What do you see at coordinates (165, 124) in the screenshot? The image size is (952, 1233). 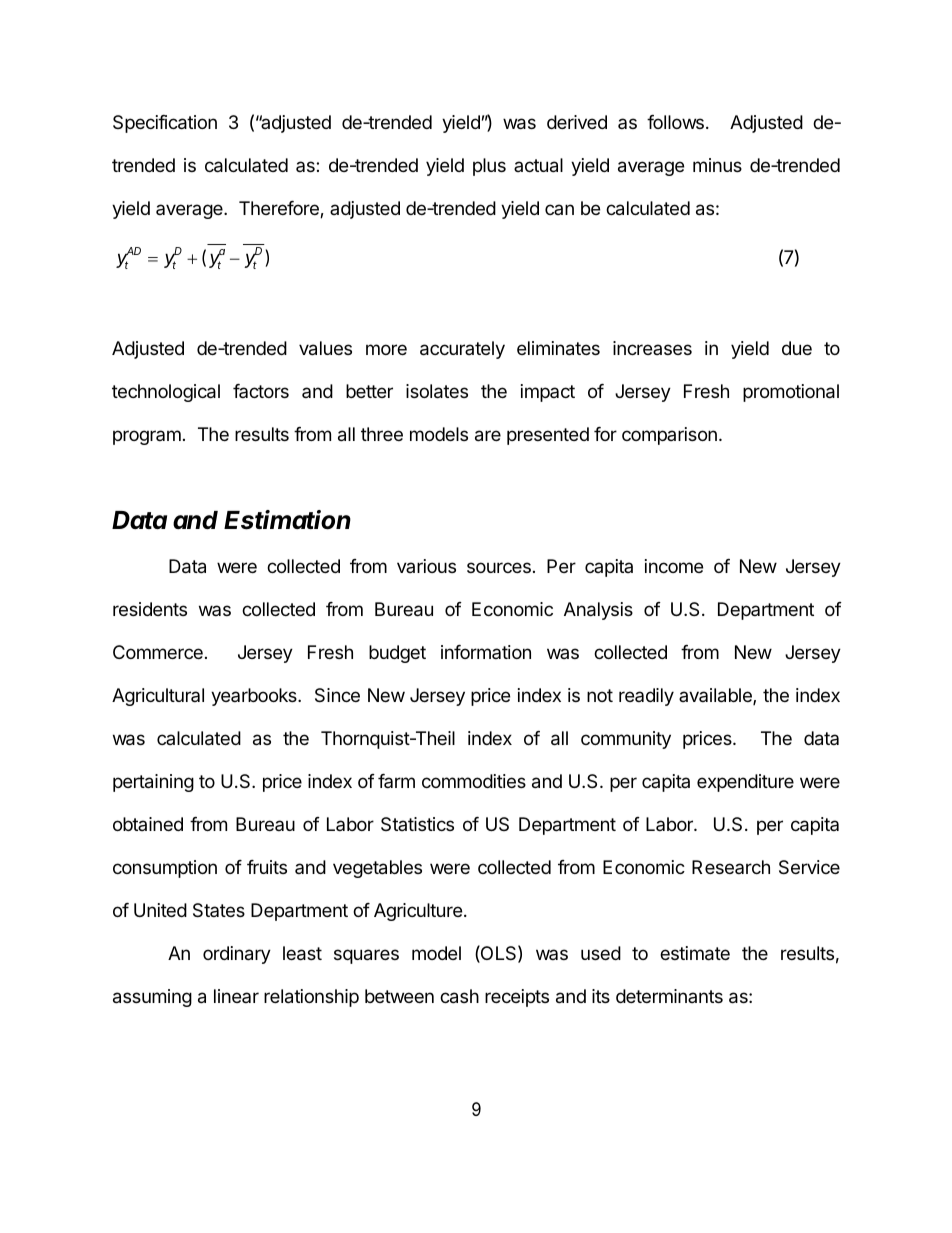 I see `Specification` at bounding box center [165, 124].
